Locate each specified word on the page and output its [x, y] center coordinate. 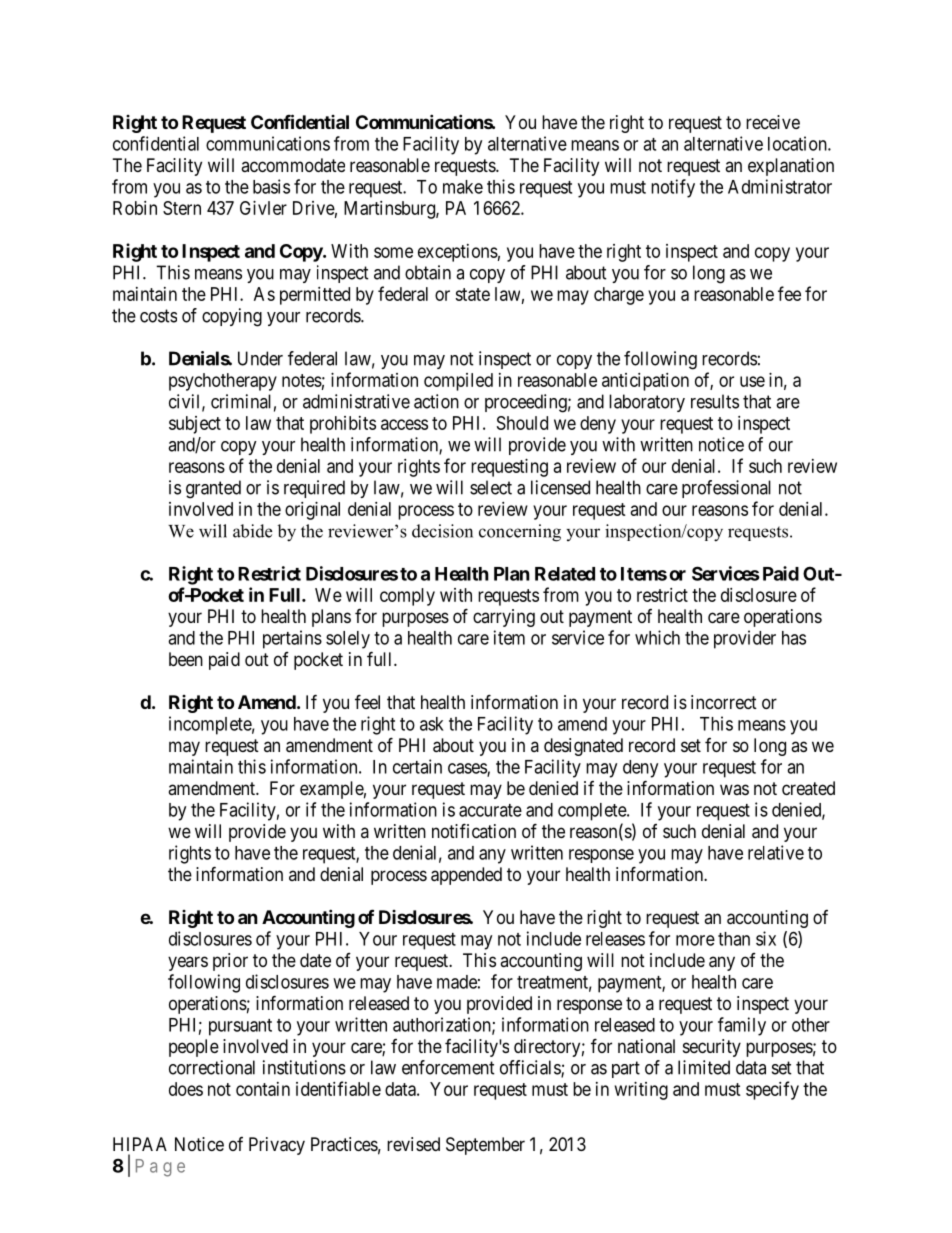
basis [271, 186]
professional [726, 489]
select [491, 487]
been [186, 659]
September [485, 1146]
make [463, 187]
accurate [490, 810]
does [186, 1089]
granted [213, 489]
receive [773, 122]
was [734, 789]
